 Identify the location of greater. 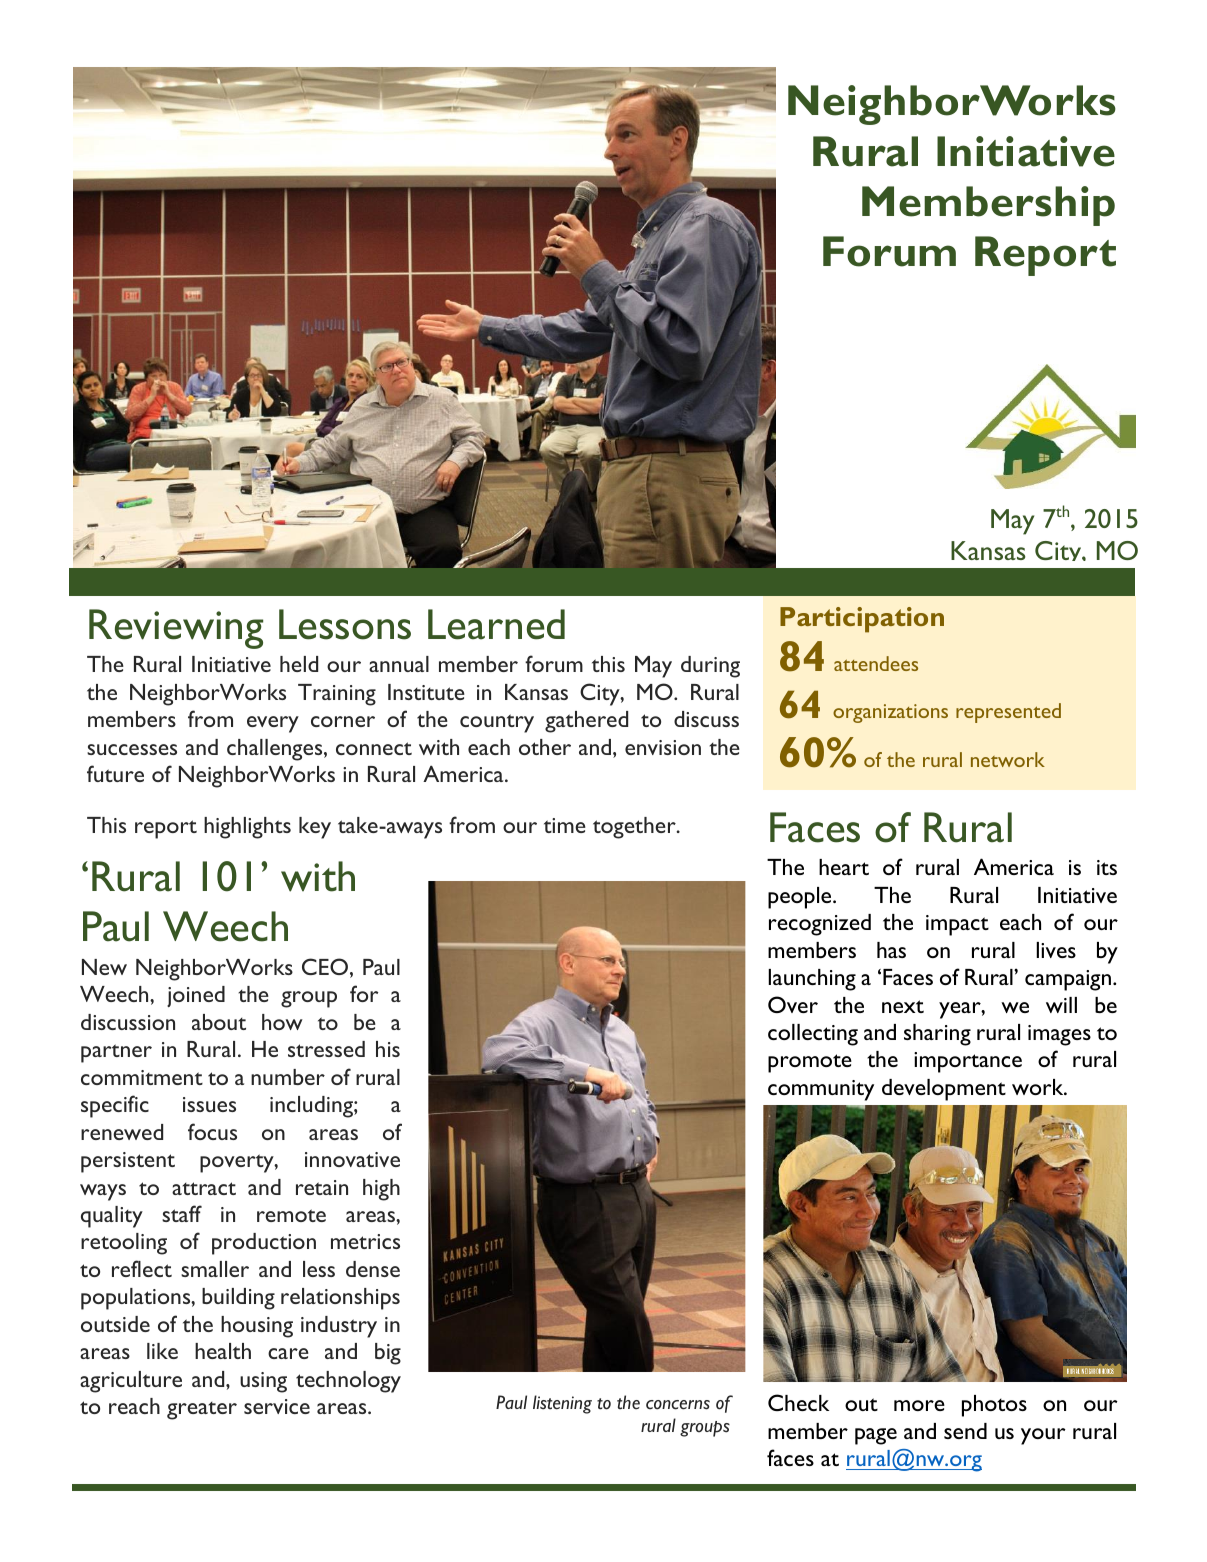
(202, 1411).
